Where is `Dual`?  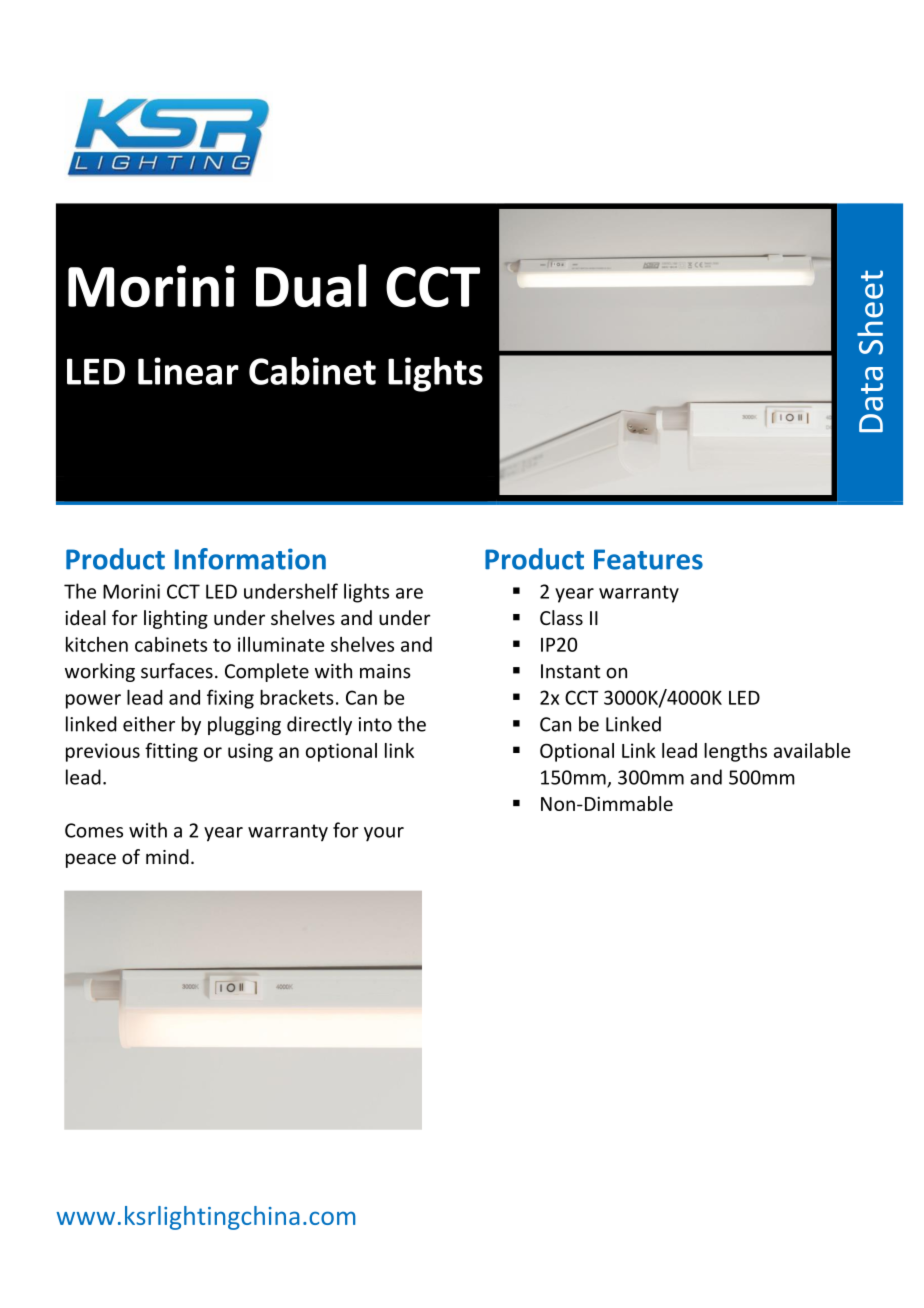 Dual is located at coordinates (311, 285).
